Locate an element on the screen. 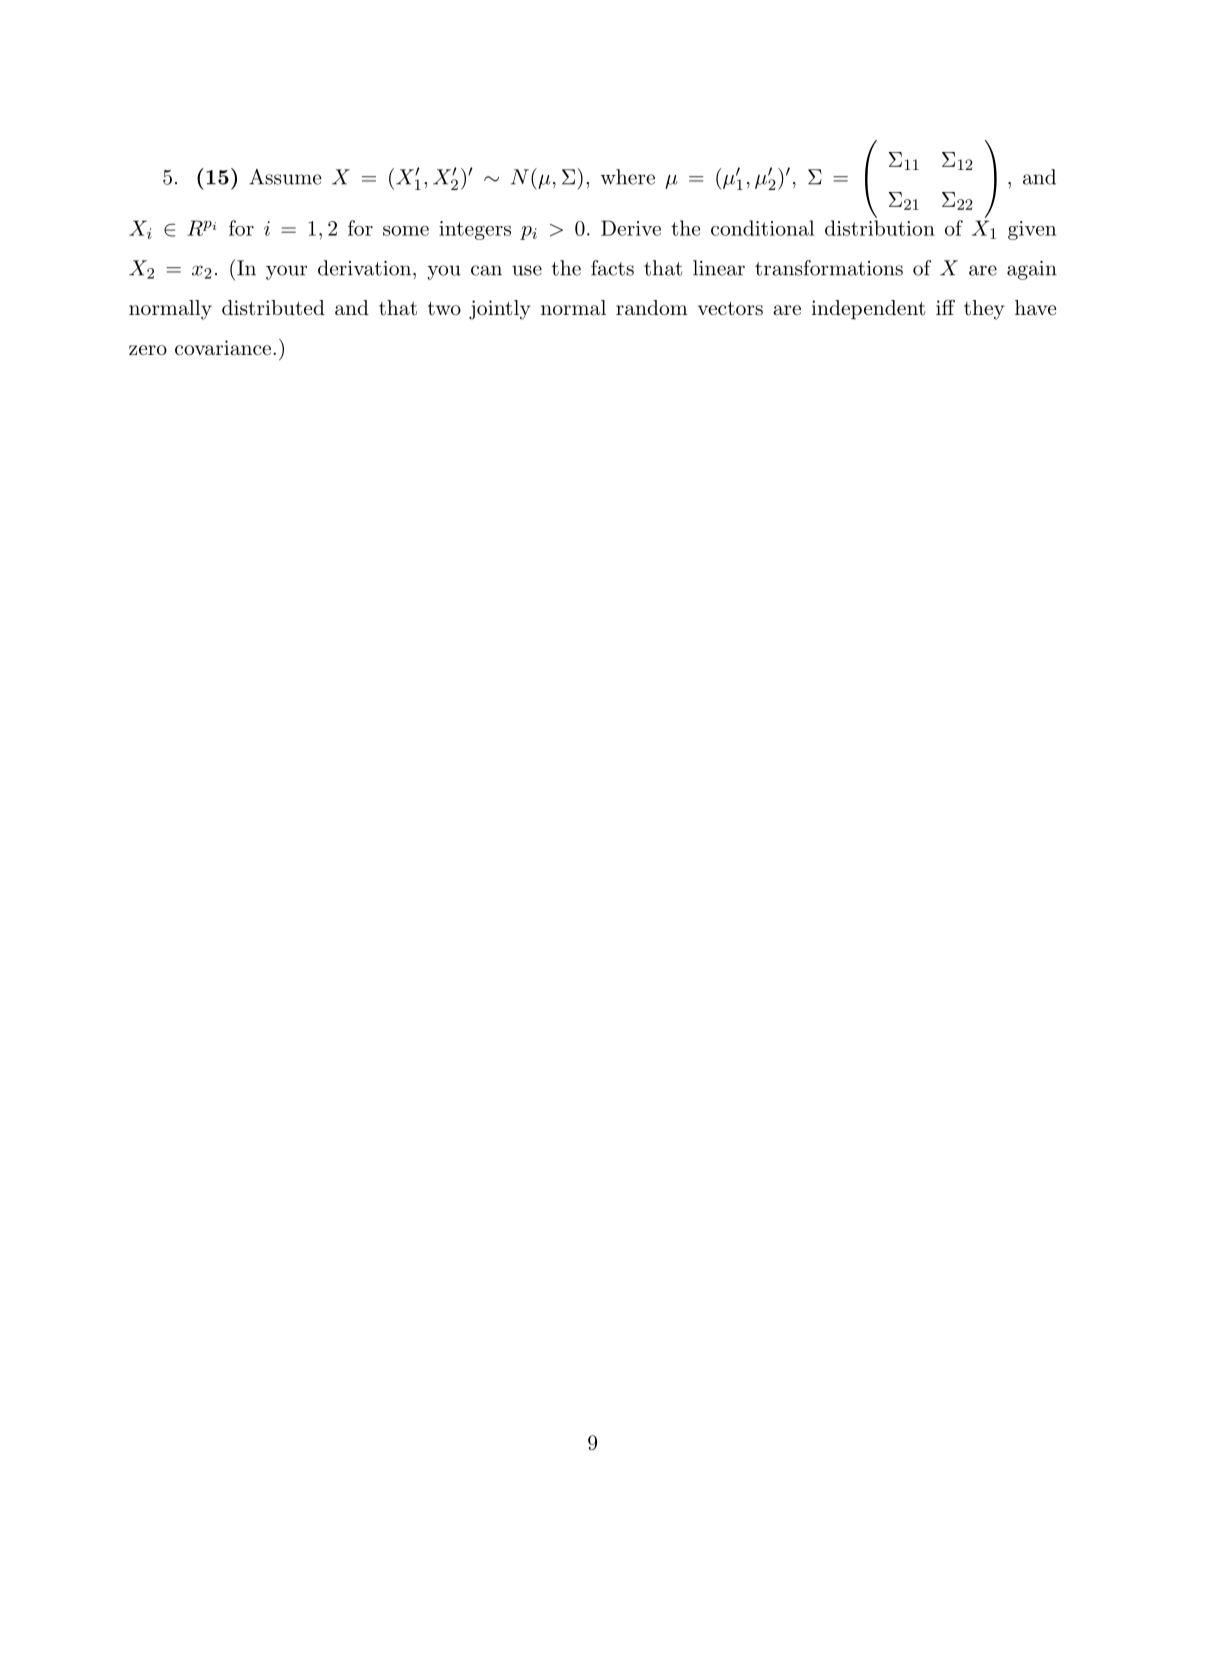 This screenshot has width=1214, height=1670. where is located at coordinates (627, 177).
